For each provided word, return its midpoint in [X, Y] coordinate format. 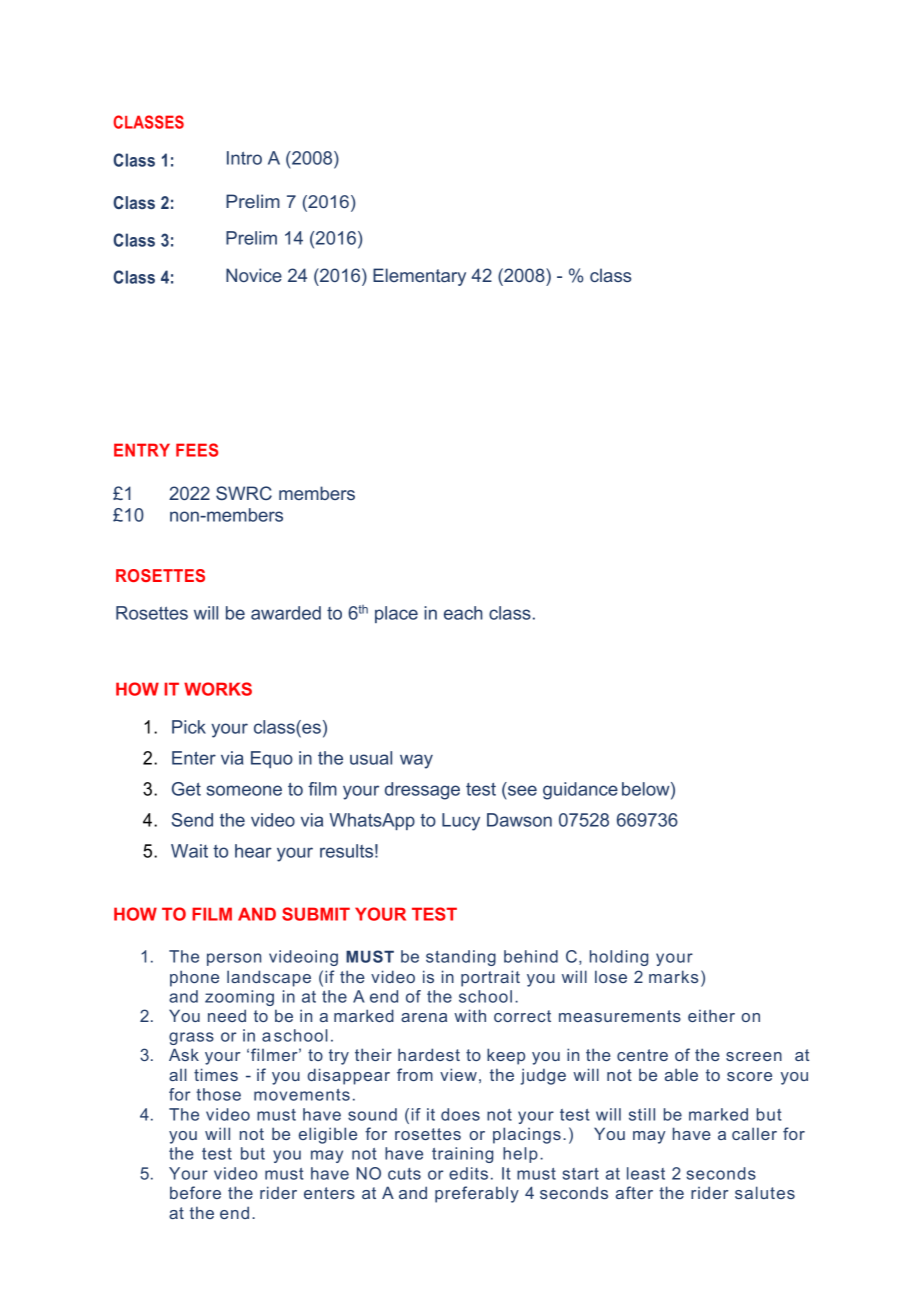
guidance [580, 791]
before [195, 1192]
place [396, 614]
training [462, 1155]
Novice [254, 275]
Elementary [419, 277]
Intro [244, 158]
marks [673, 976]
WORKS [218, 689]
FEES [197, 450]
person [234, 959]
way [416, 761]
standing [461, 958]
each [463, 613]
